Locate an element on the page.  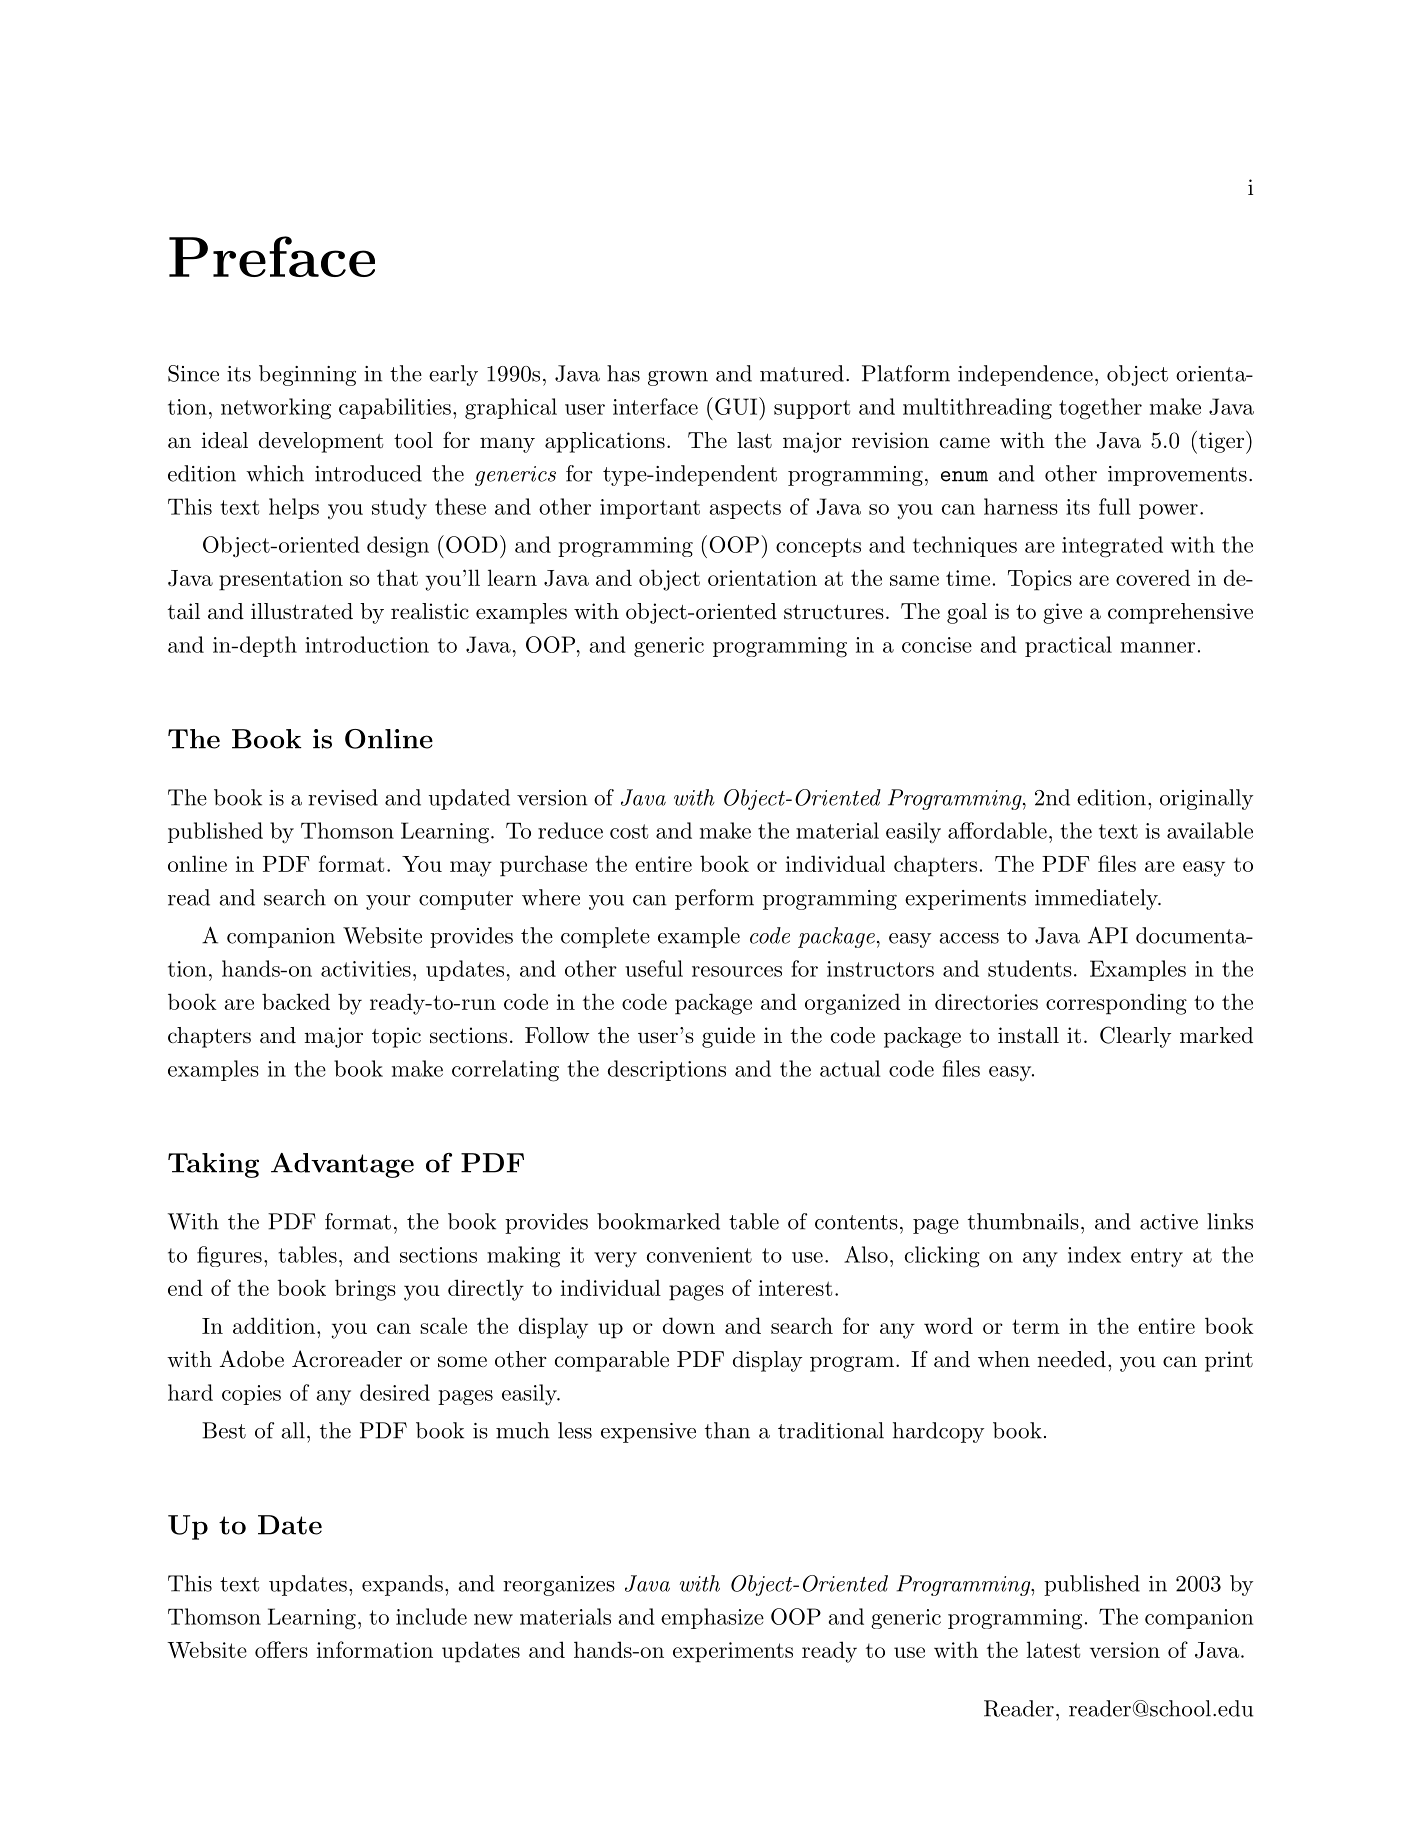
give is located at coordinates (1062, 613).
